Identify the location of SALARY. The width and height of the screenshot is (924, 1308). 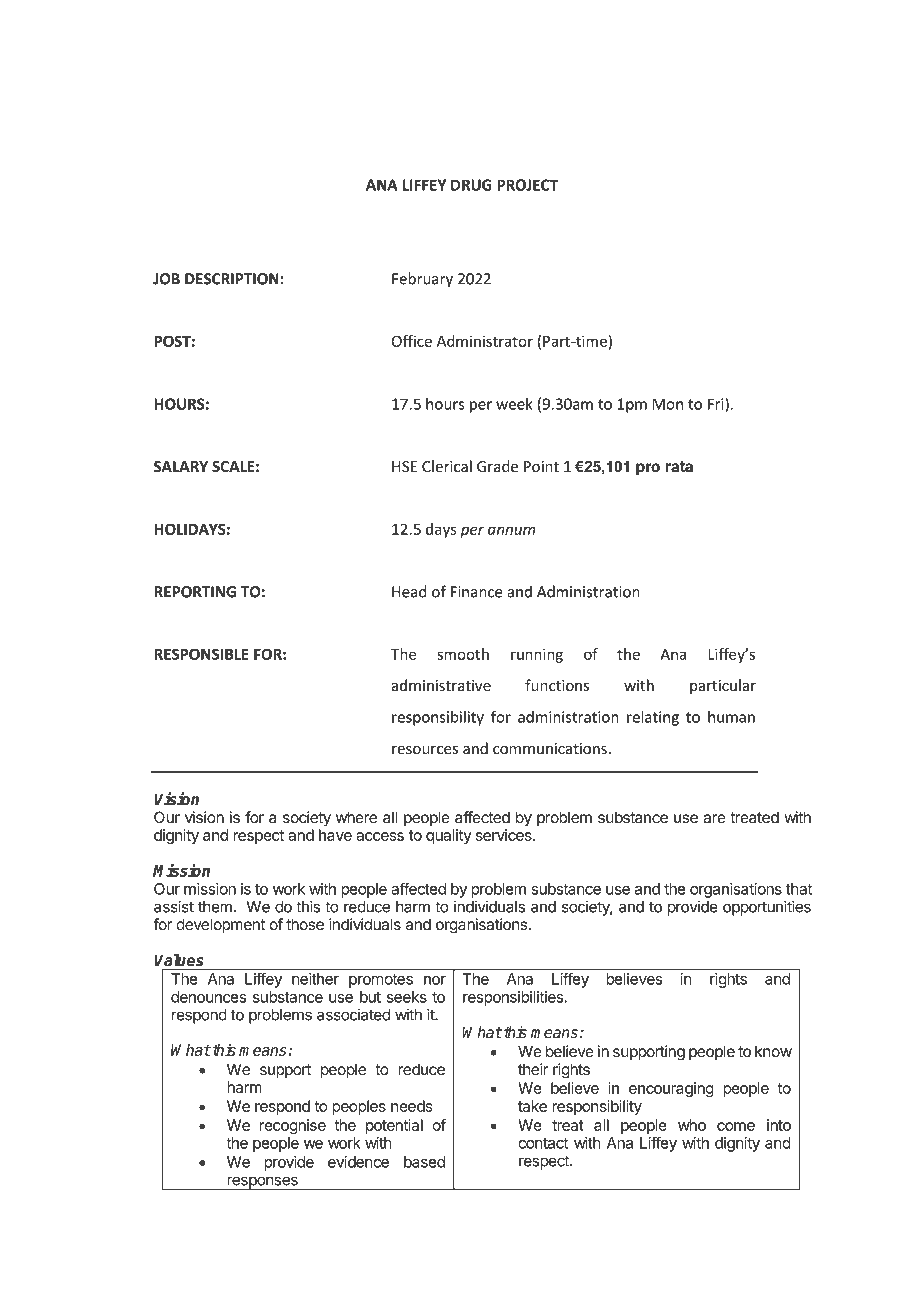
(181, 467).
